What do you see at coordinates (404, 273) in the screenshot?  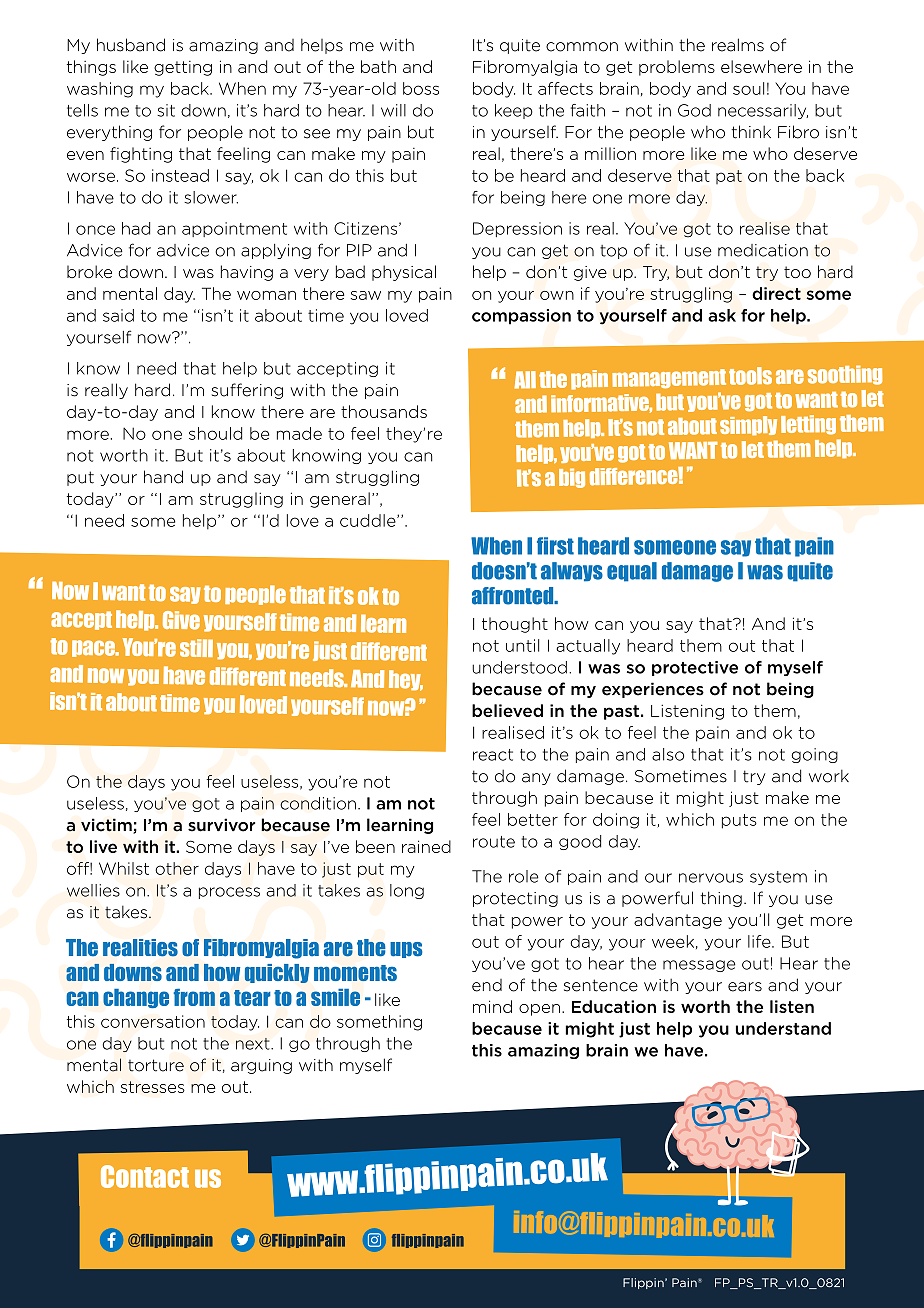 I see `physical` at bounding box center [404, 273].
